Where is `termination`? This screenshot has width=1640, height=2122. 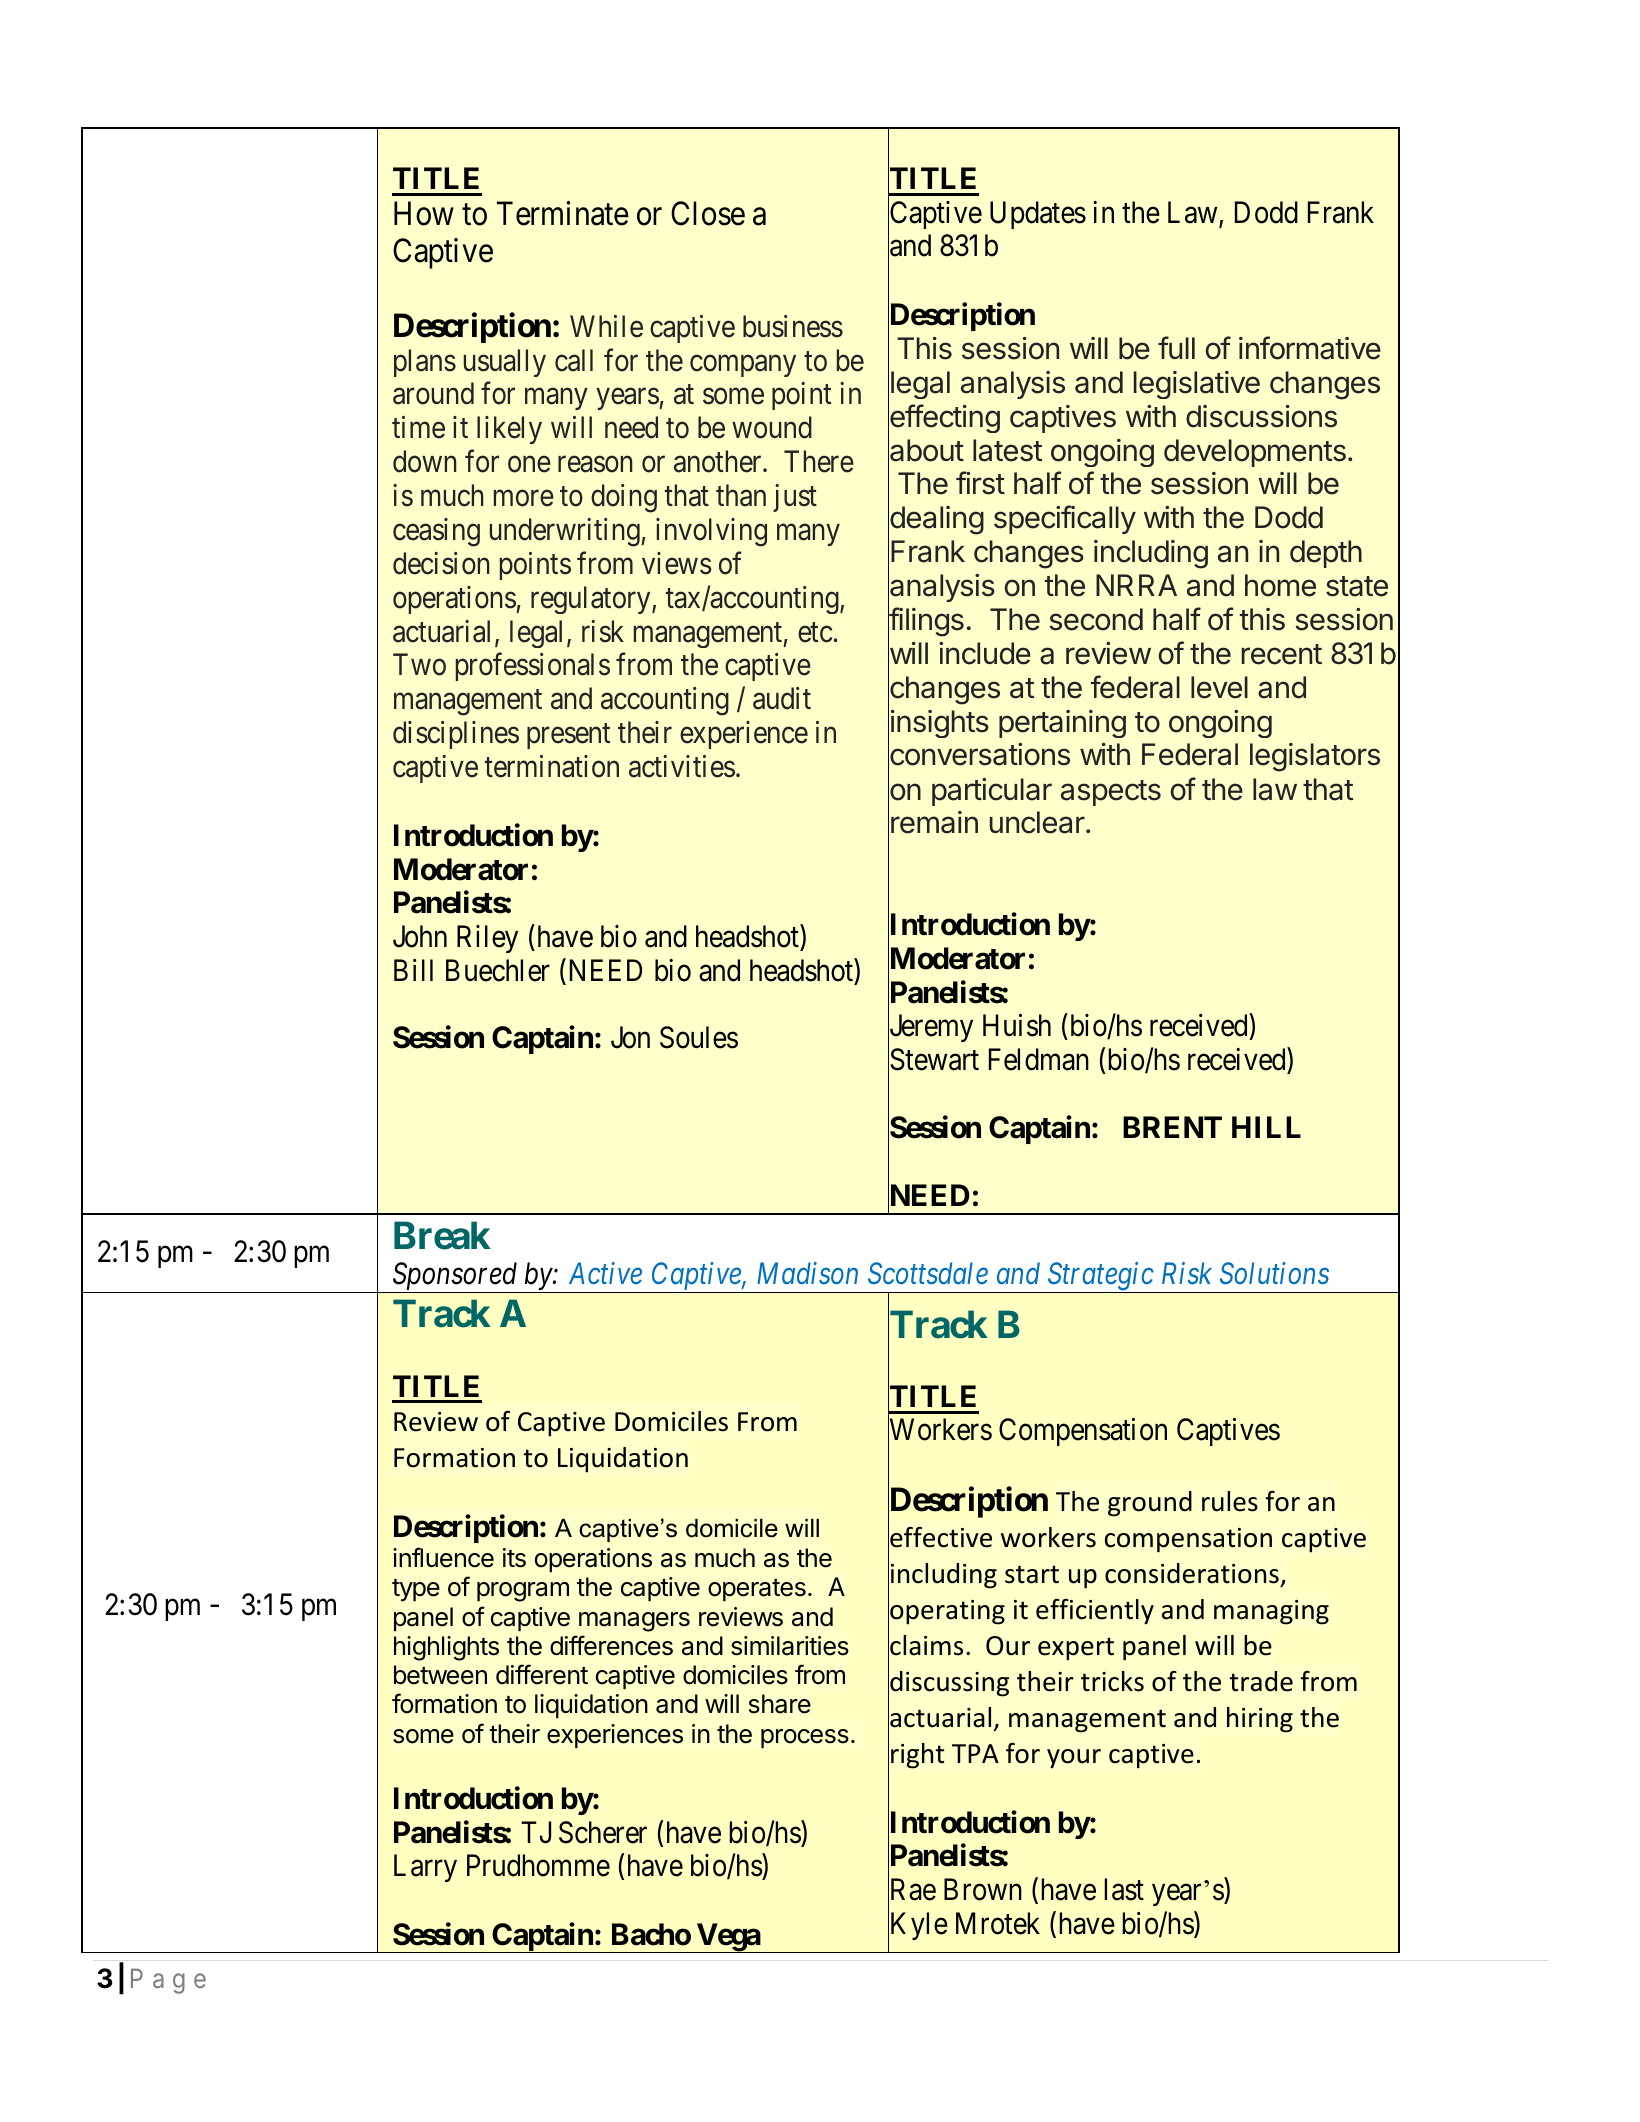
termination is located at coordinates (552, 766).
